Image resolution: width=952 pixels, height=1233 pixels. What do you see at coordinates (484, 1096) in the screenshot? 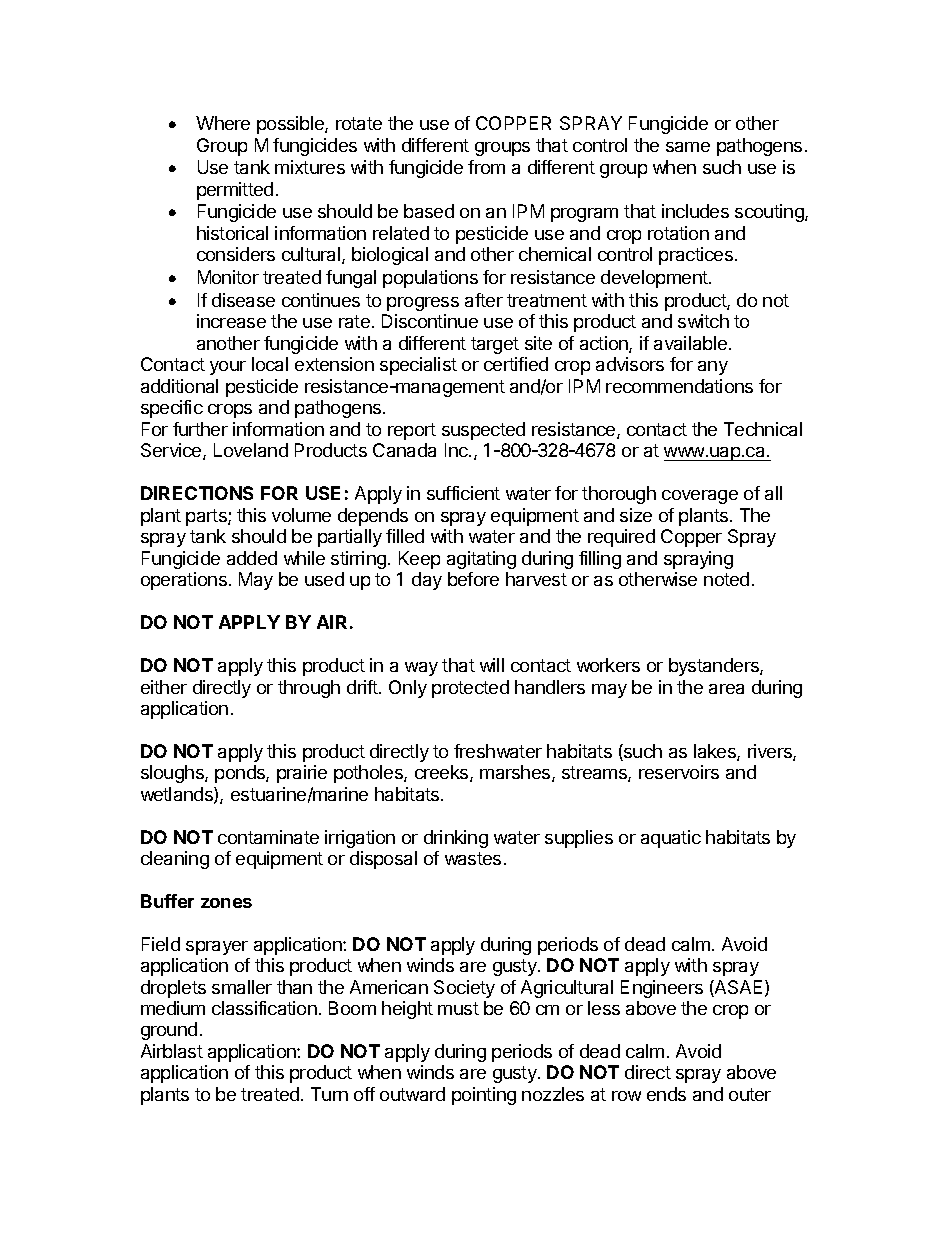
I see `pointing` at bounding box center [484, 1096].
